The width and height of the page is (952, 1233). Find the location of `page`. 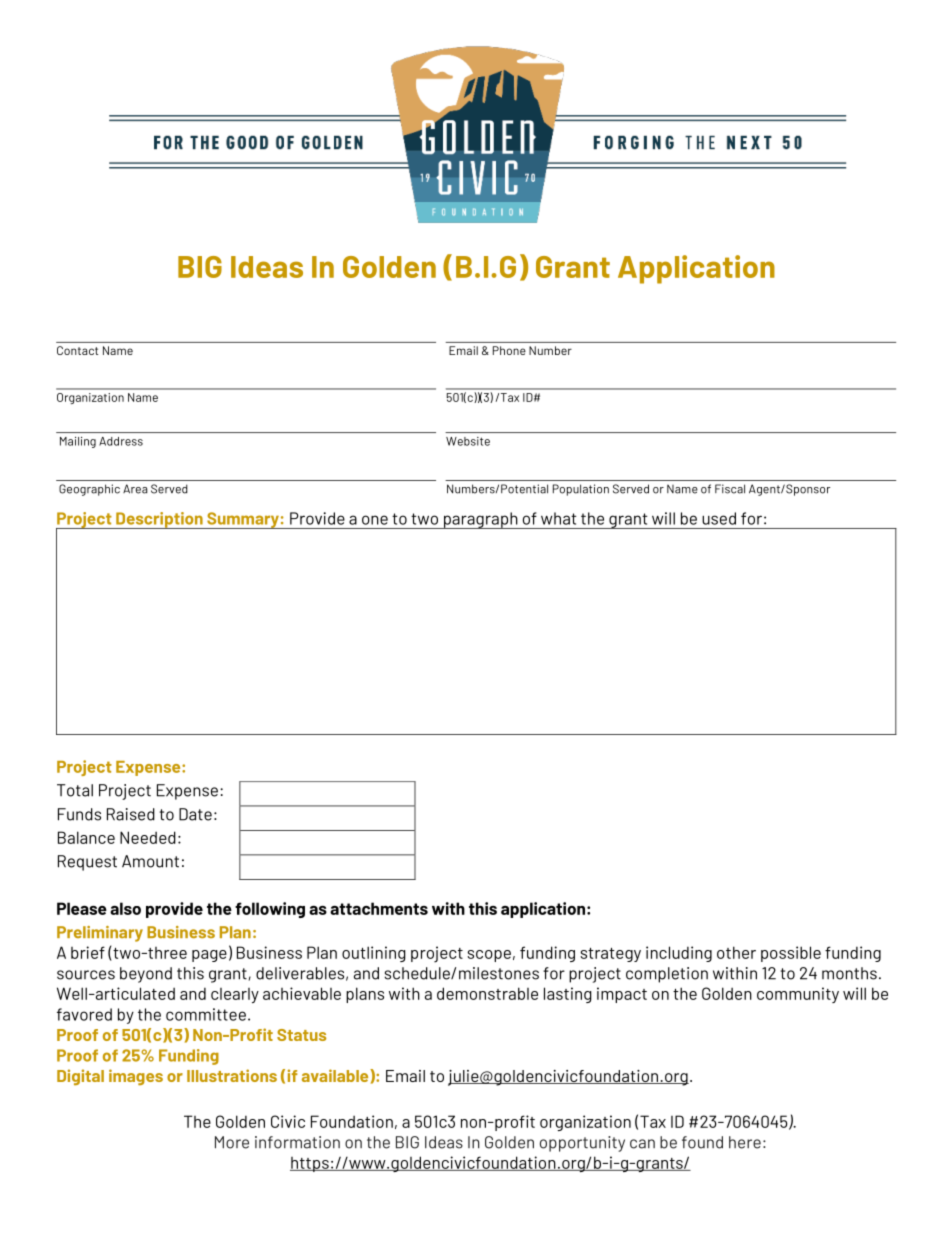

page is located at coordinates (209, 956).
